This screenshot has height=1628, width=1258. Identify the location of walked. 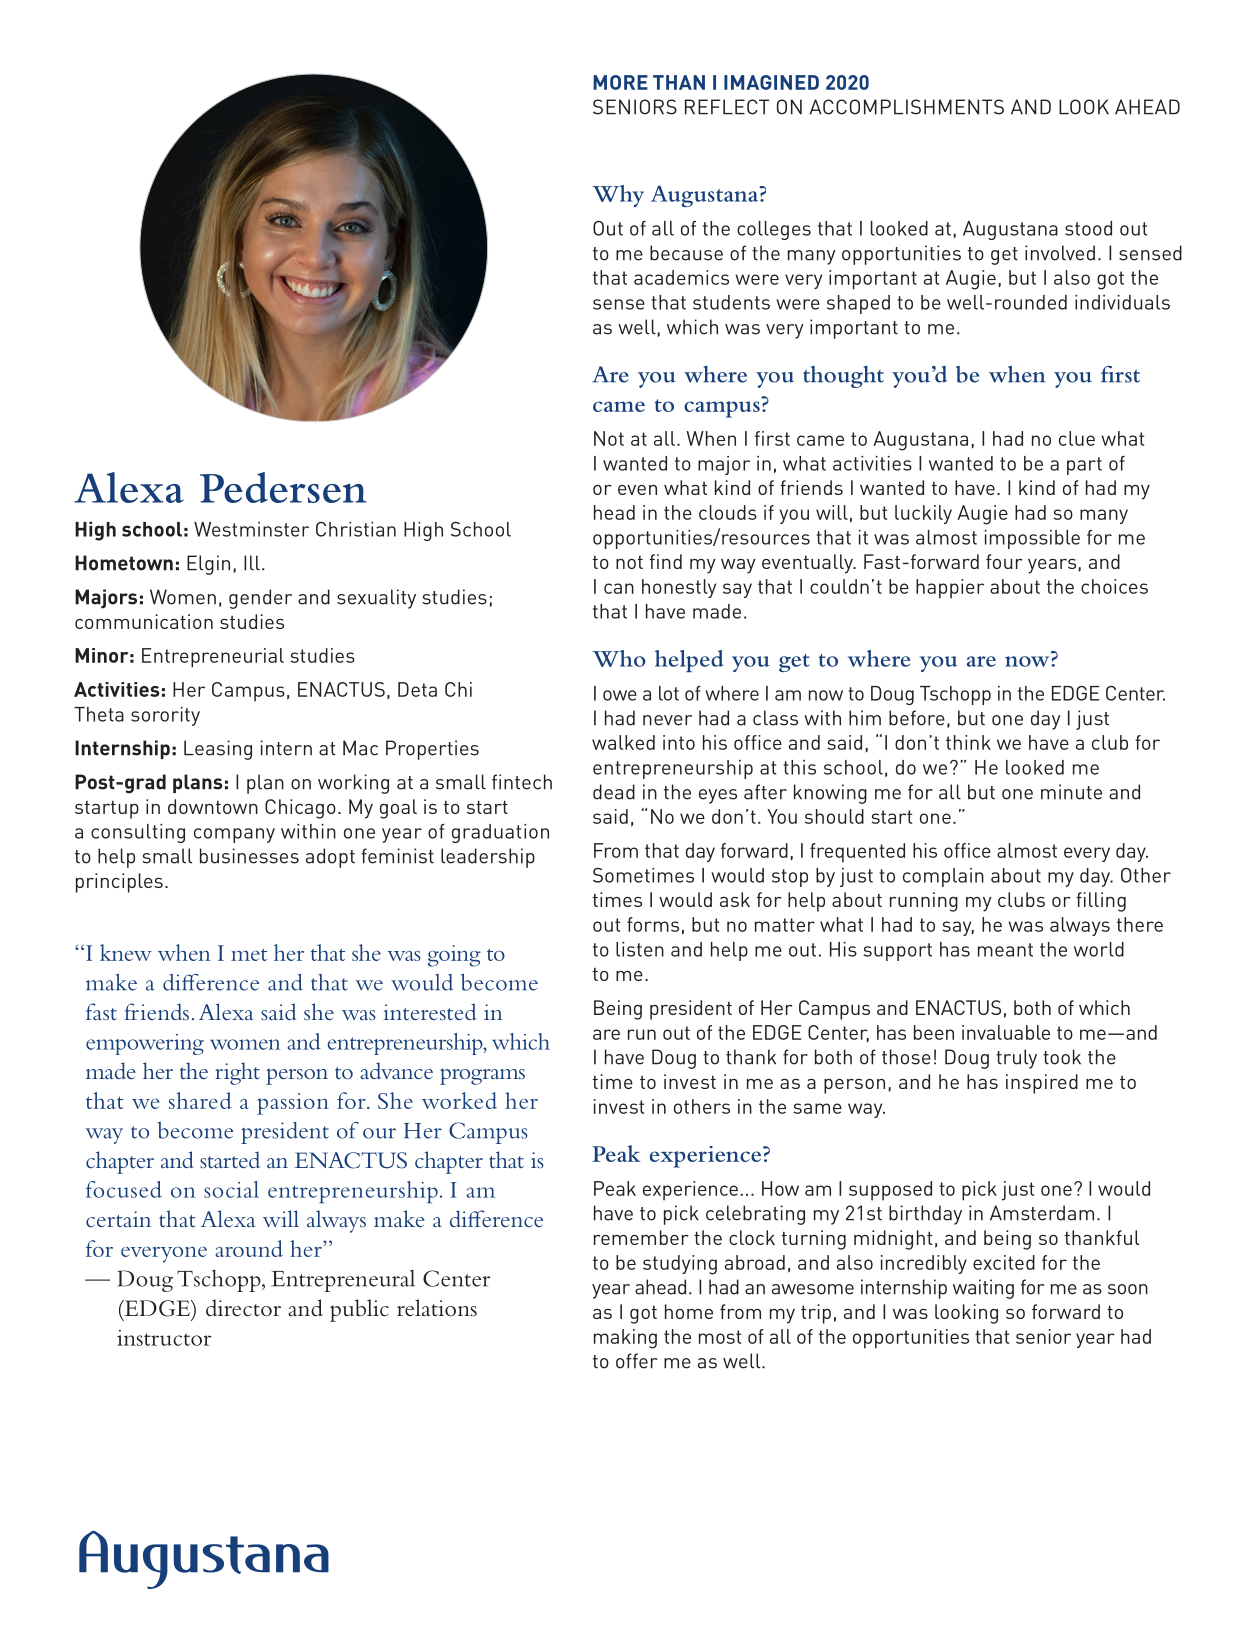
(623, 742).
